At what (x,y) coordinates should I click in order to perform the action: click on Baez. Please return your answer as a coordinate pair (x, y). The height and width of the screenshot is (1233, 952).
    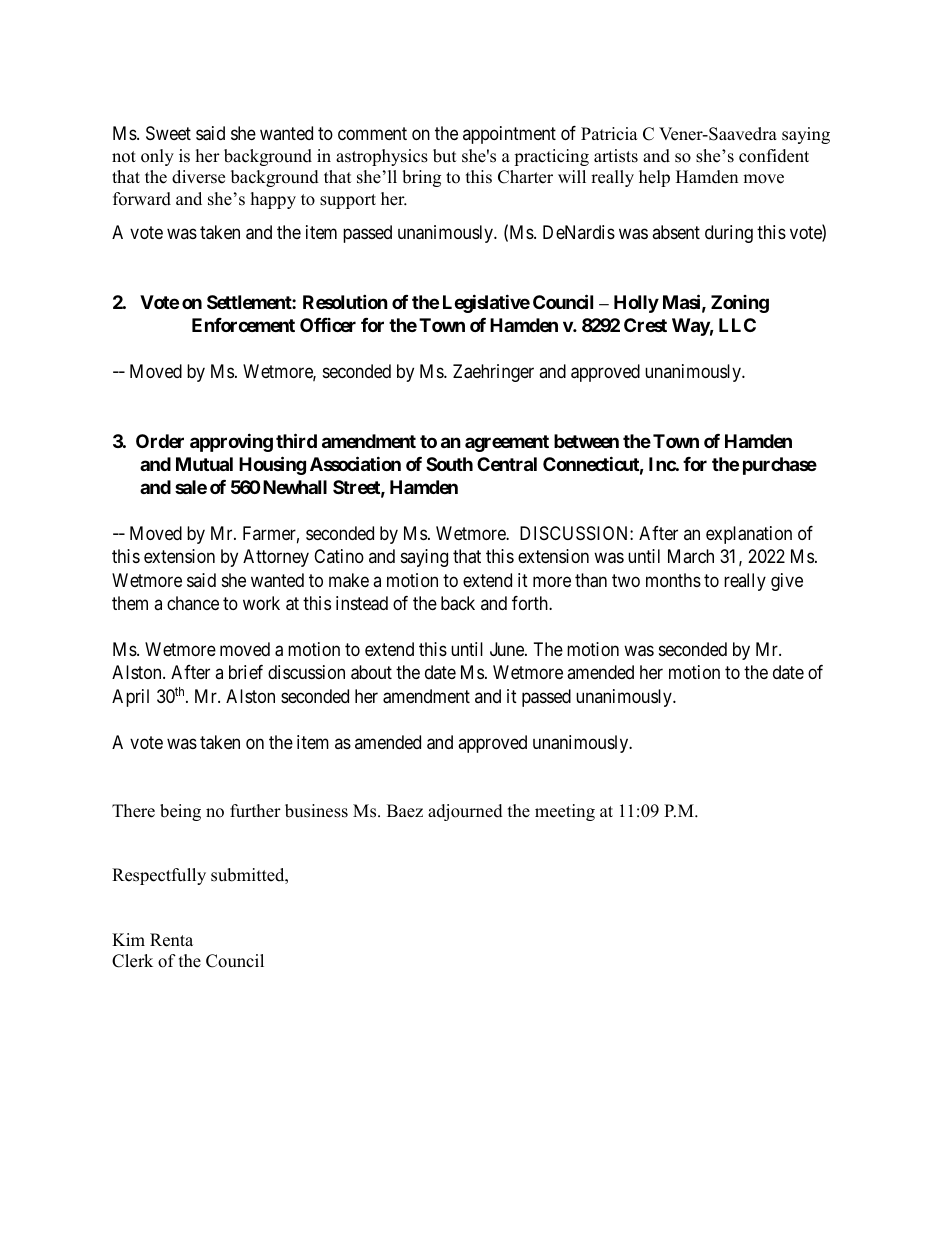
    Looking at the image, I should click on (405, 811).
